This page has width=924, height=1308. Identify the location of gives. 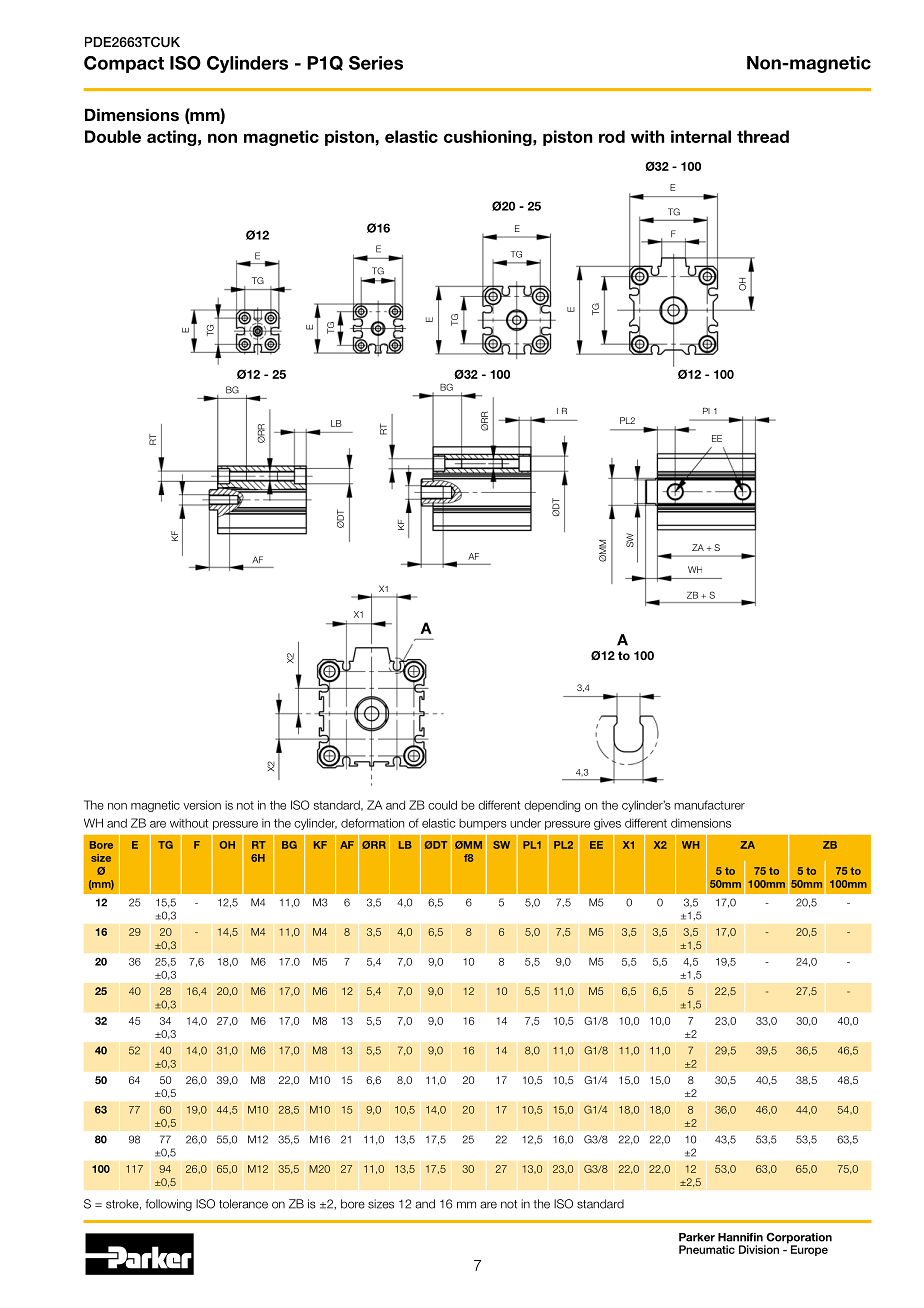
(607, 824).
